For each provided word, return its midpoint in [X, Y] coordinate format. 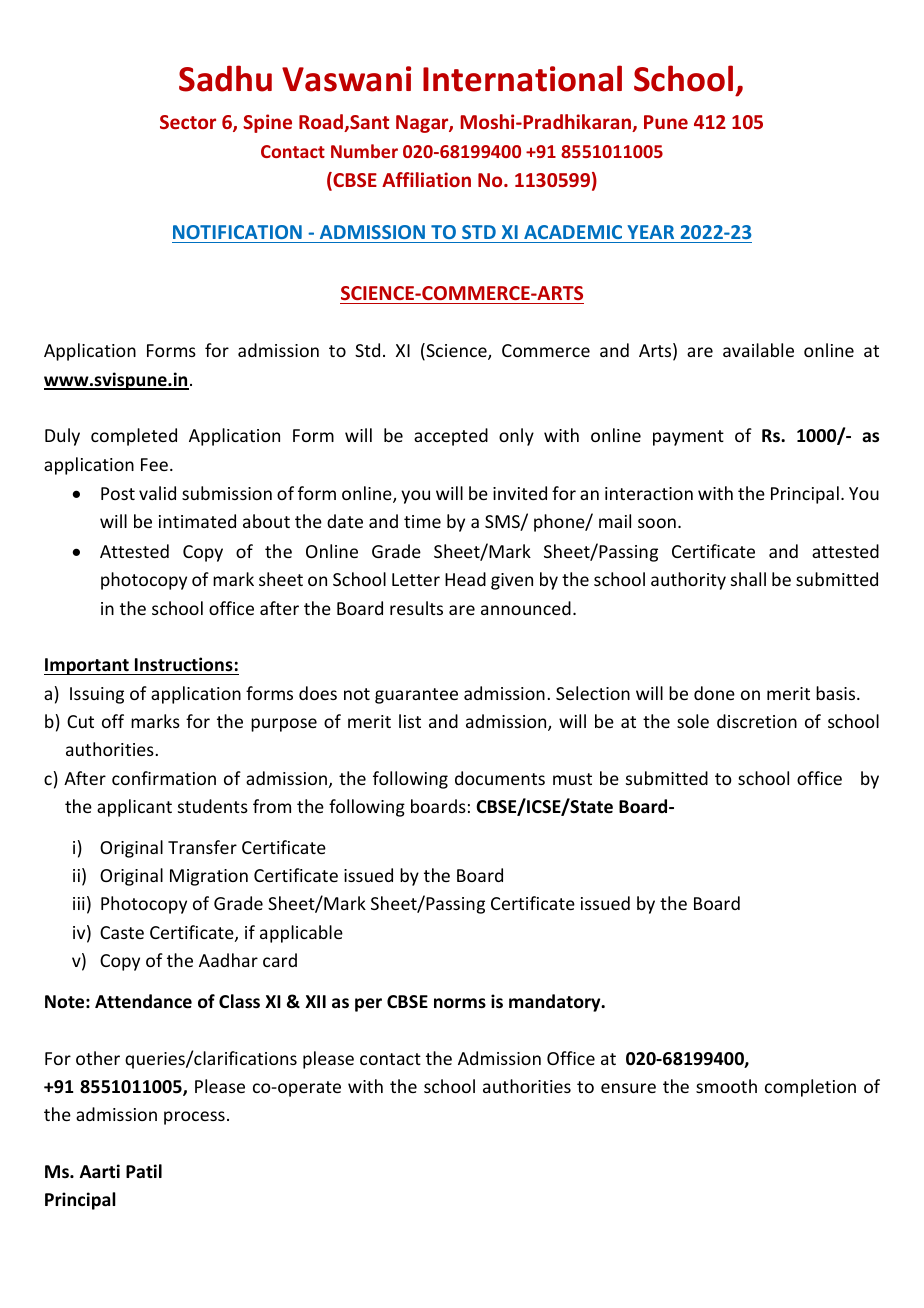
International [522, 78]
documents [500, 778]
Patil [144, 1171]
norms [460, 1003]
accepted [451, 437]
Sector [188, 122]
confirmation [164, 778]
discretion [757, 721]
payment [688, 438]
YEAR [650, 232]
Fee [154, 464]
